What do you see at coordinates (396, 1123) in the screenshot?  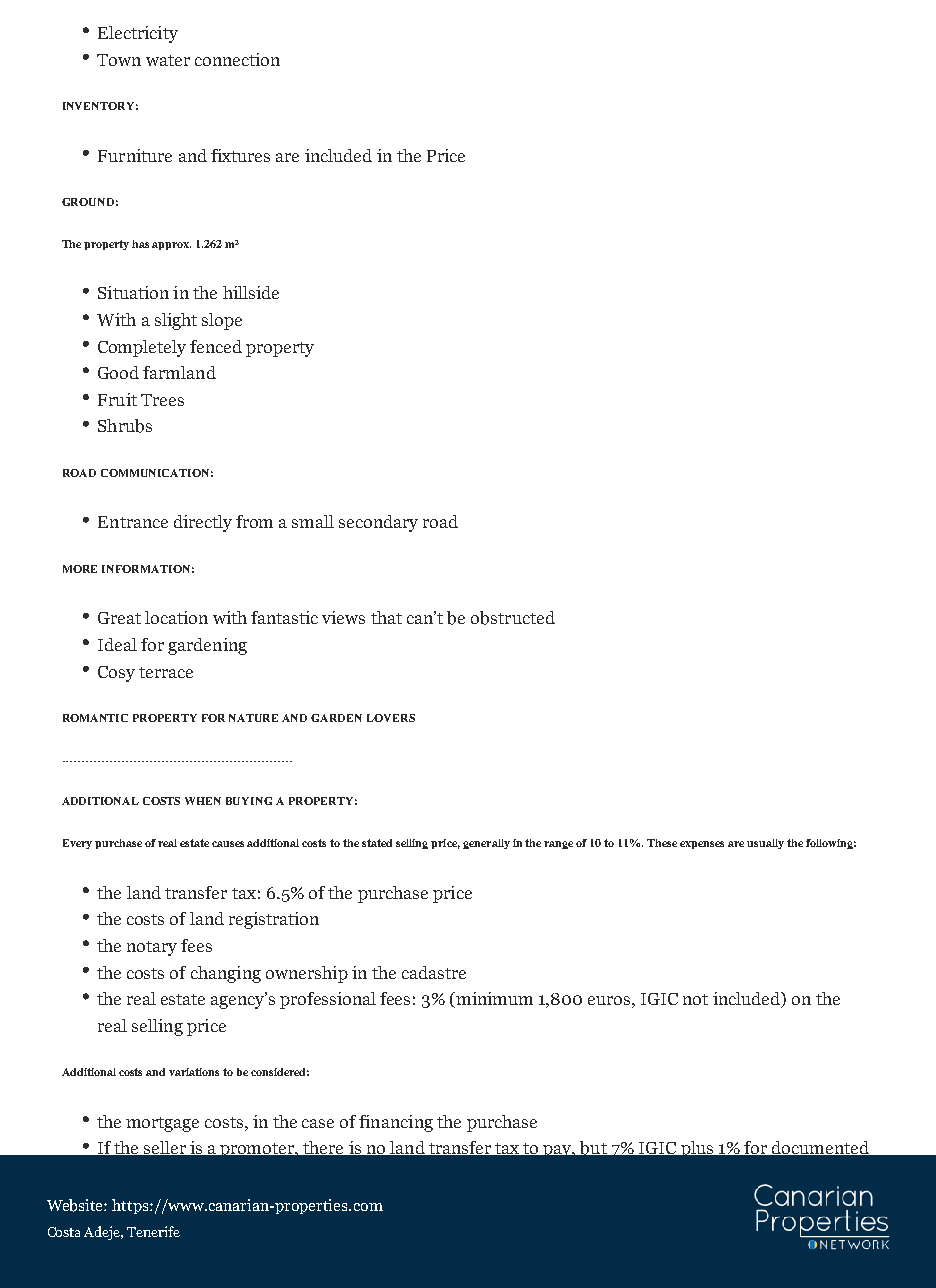 I see `financing` at bounding box center [396, 1123].
